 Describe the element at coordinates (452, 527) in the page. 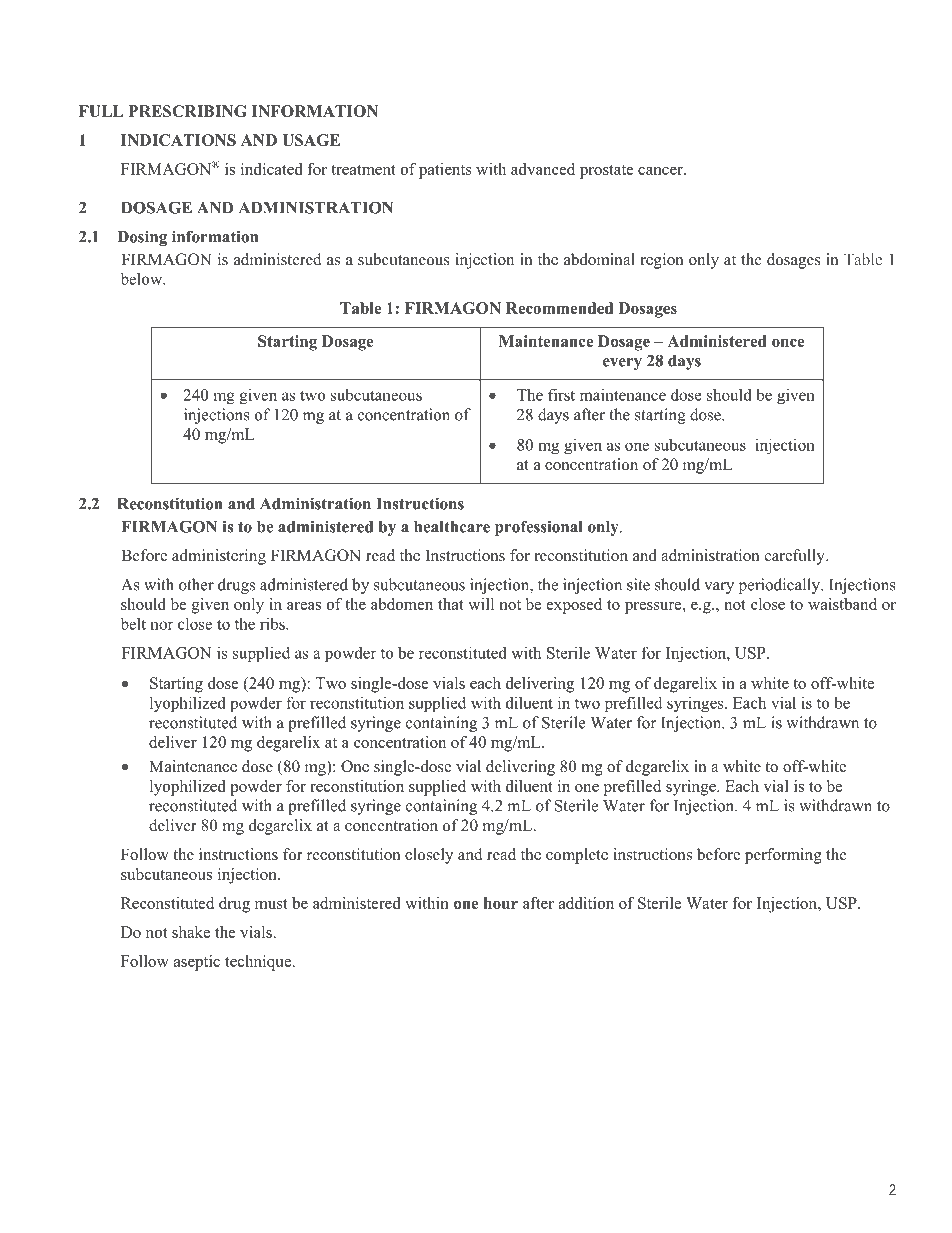

I see `healthcare` at that location.
